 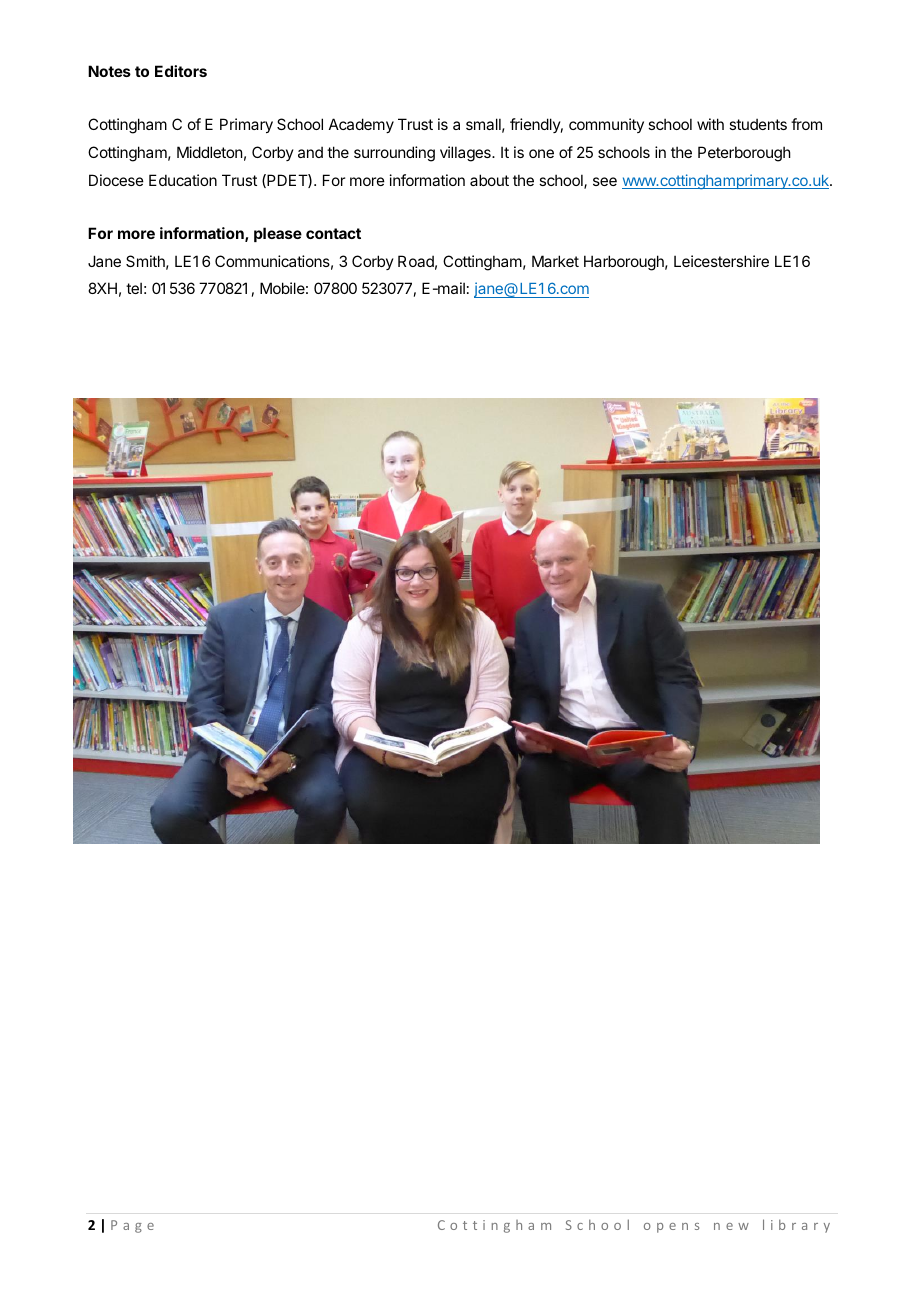 What do you see at coordinates (134, 288) in the image?
I see `tel` at bounding box center [134, 288].
